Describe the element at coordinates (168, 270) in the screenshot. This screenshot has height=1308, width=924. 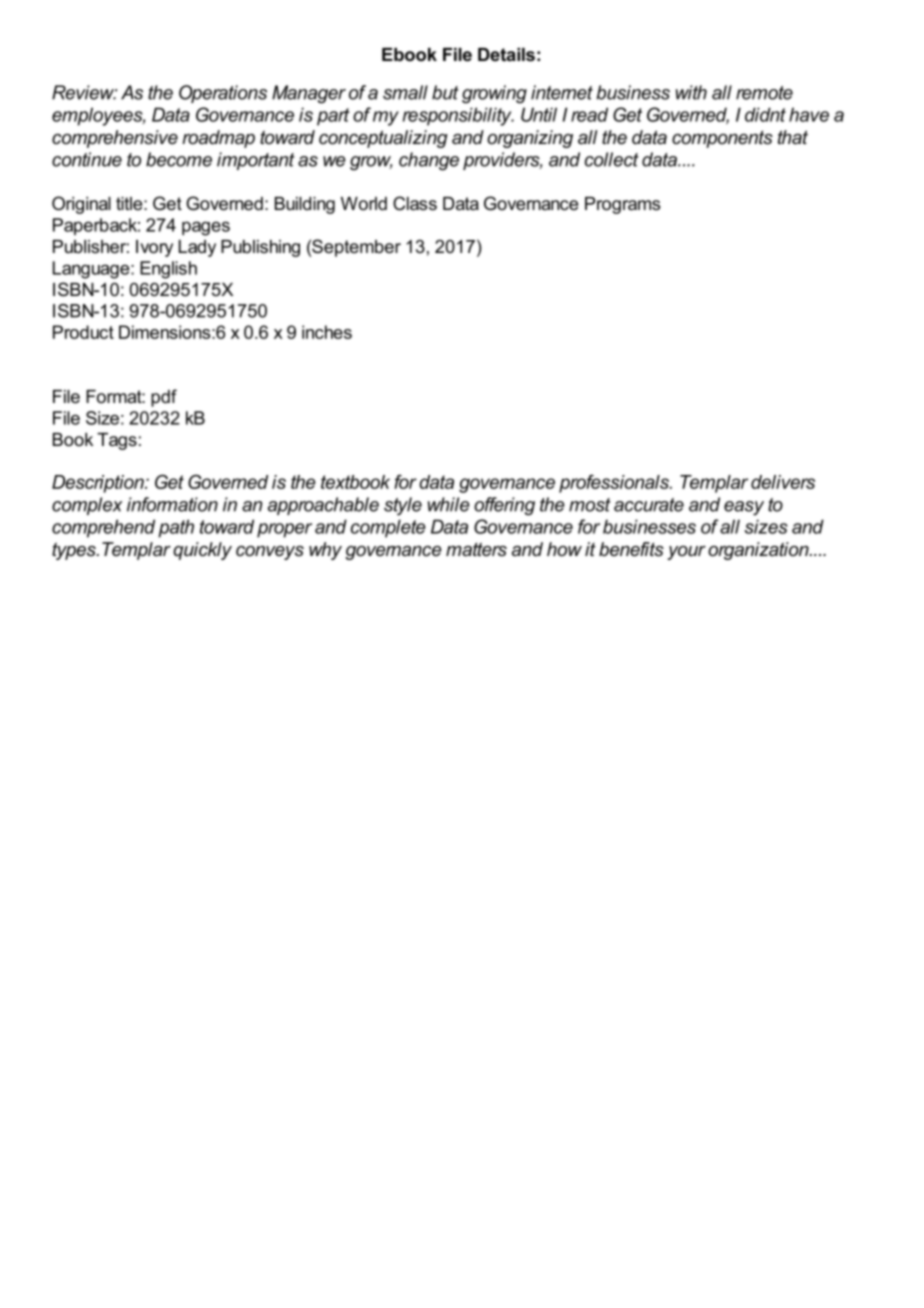
I see `English` at that location.
